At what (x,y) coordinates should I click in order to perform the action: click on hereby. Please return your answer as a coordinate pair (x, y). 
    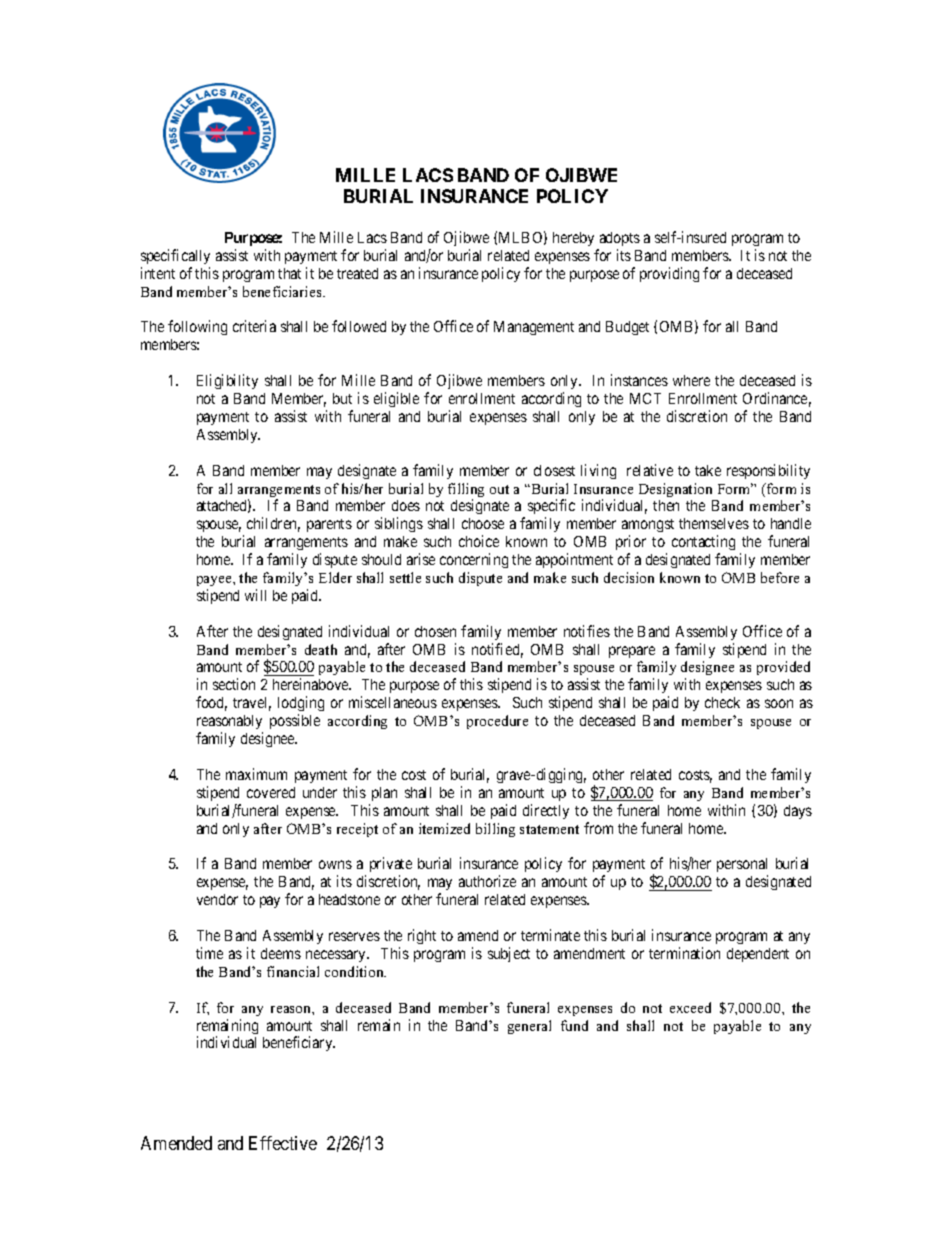
    Looking at the image, I should click on (573, 239).
